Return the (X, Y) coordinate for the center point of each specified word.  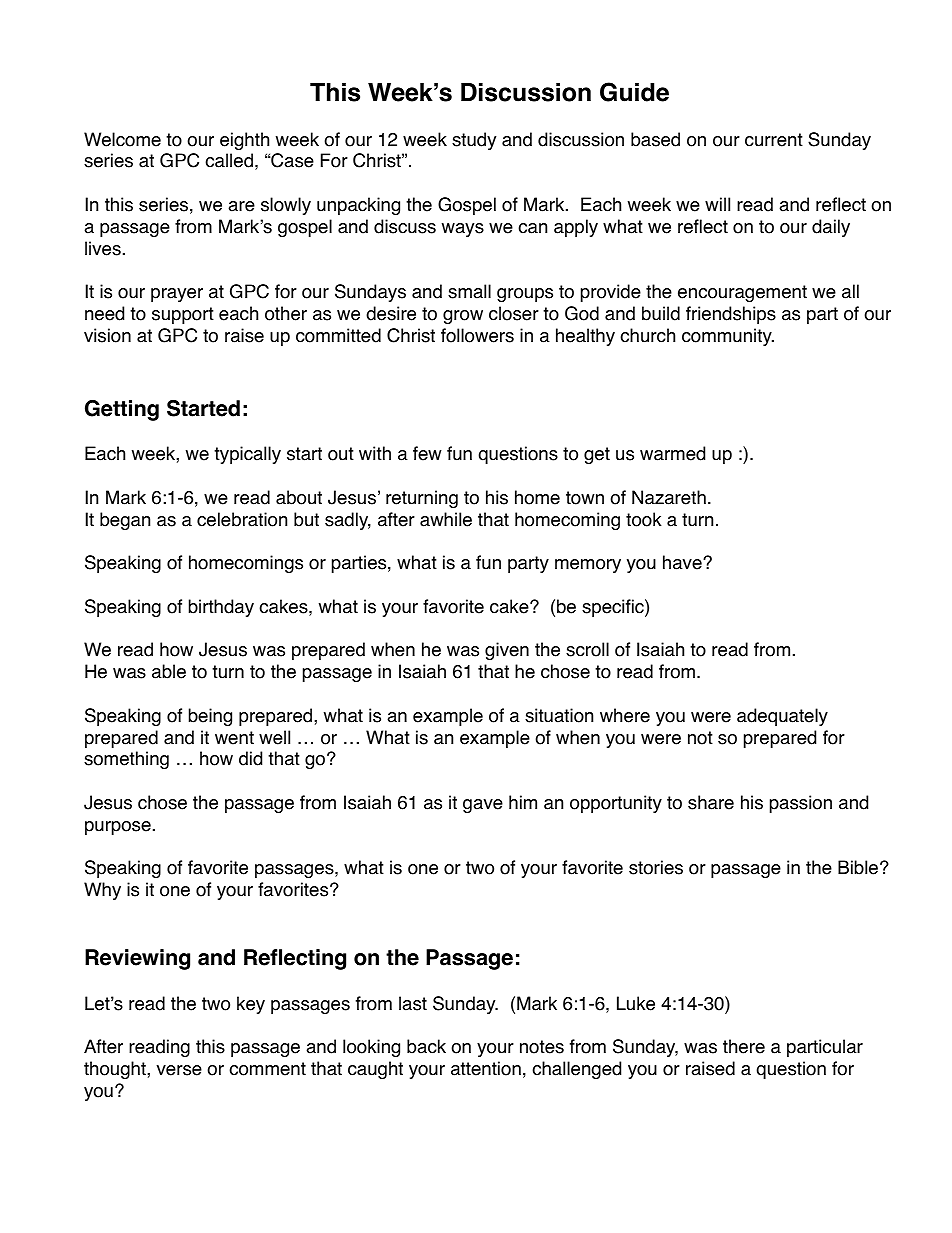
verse (179, 1070)
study (474, 141)
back (426, 1046)
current (774, 140)
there (744, 1046)
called (229, 160)
